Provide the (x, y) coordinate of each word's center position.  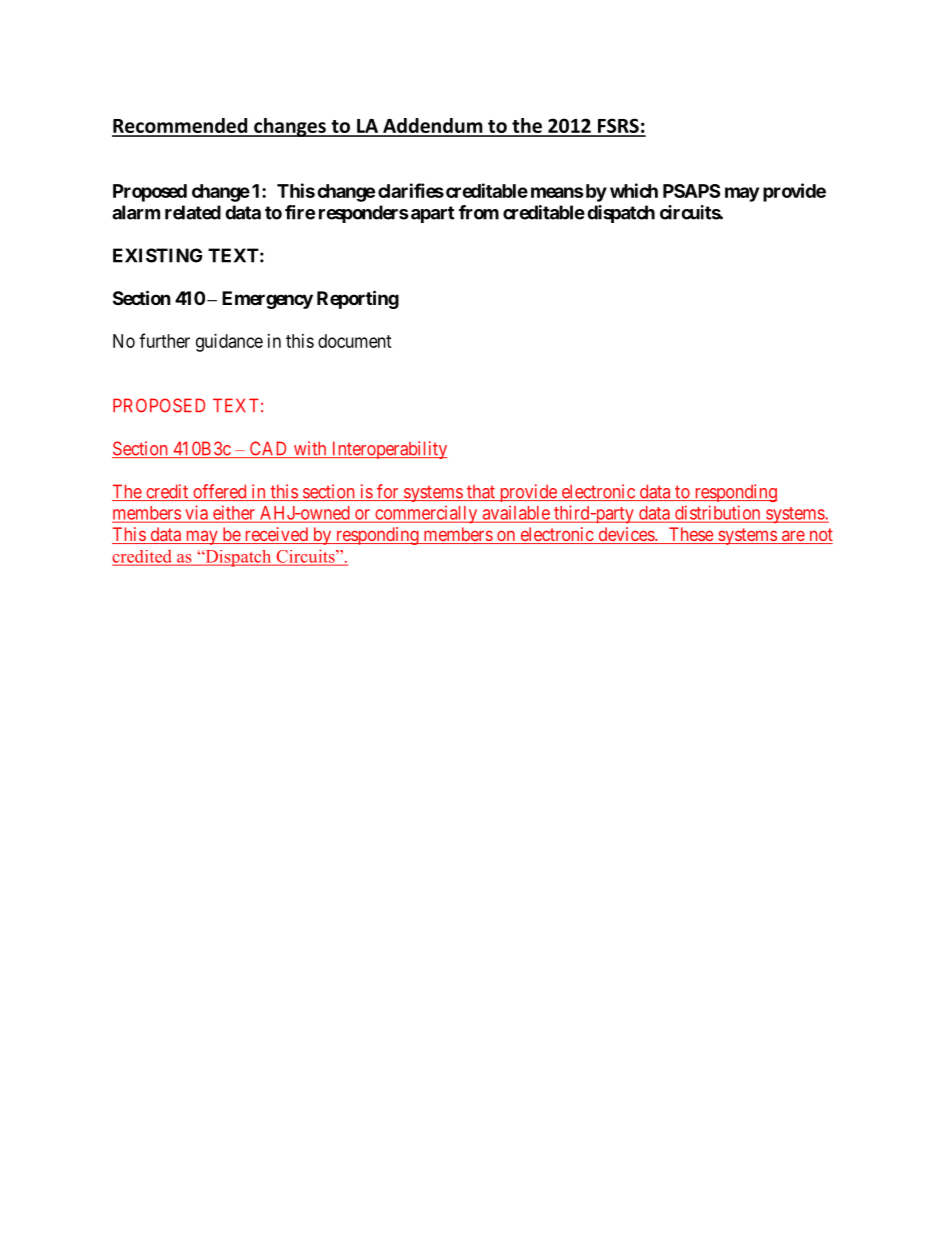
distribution (718, 513)
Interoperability (388, 450)
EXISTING (157, 255)
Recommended (181, 127)
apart (432, 214)
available (515, 513)
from (479, 212)
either (233, 513)
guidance (229, 343)
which (634, 190)
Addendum (433, 127)
